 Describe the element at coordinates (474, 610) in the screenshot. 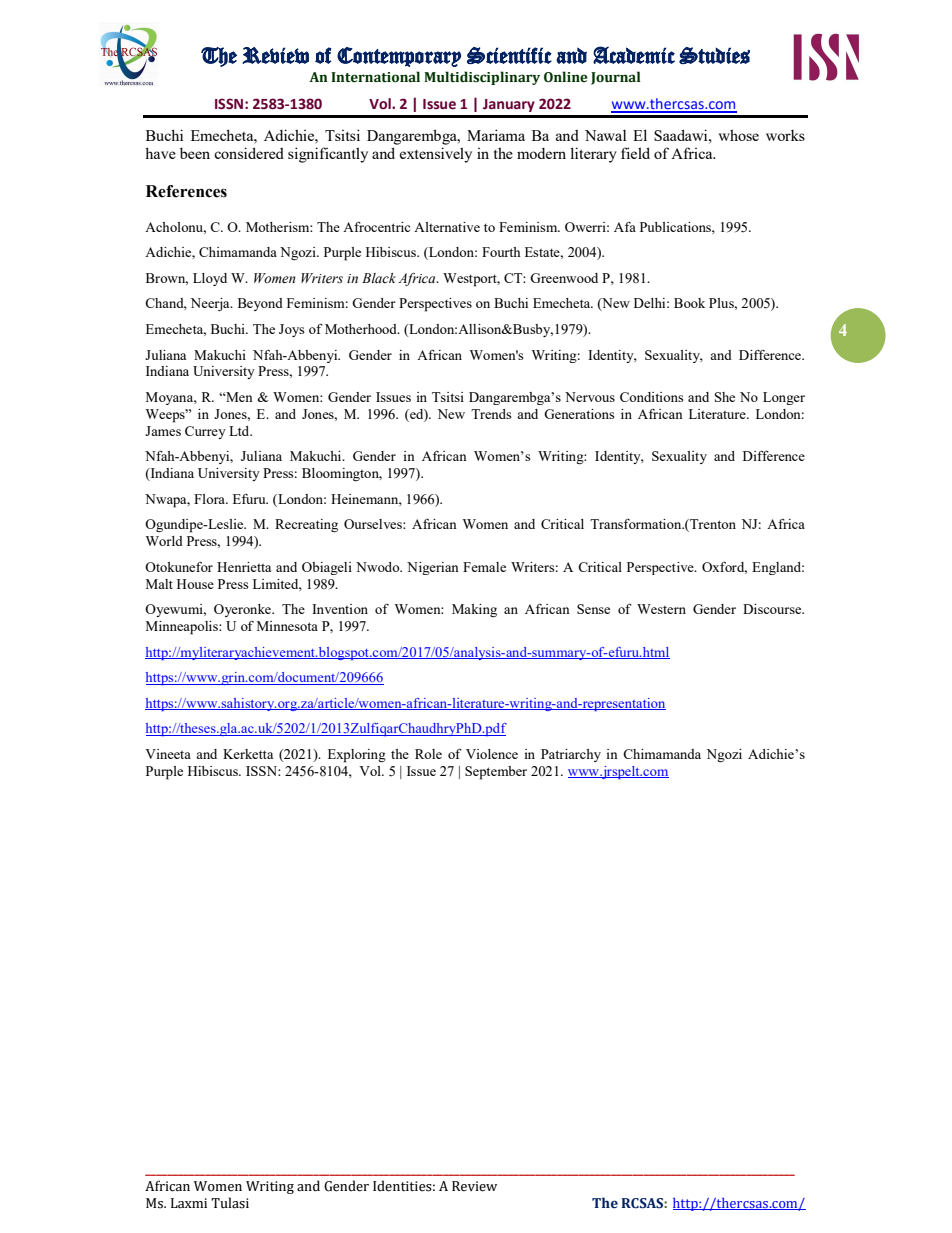

I see `Making` at that location.
